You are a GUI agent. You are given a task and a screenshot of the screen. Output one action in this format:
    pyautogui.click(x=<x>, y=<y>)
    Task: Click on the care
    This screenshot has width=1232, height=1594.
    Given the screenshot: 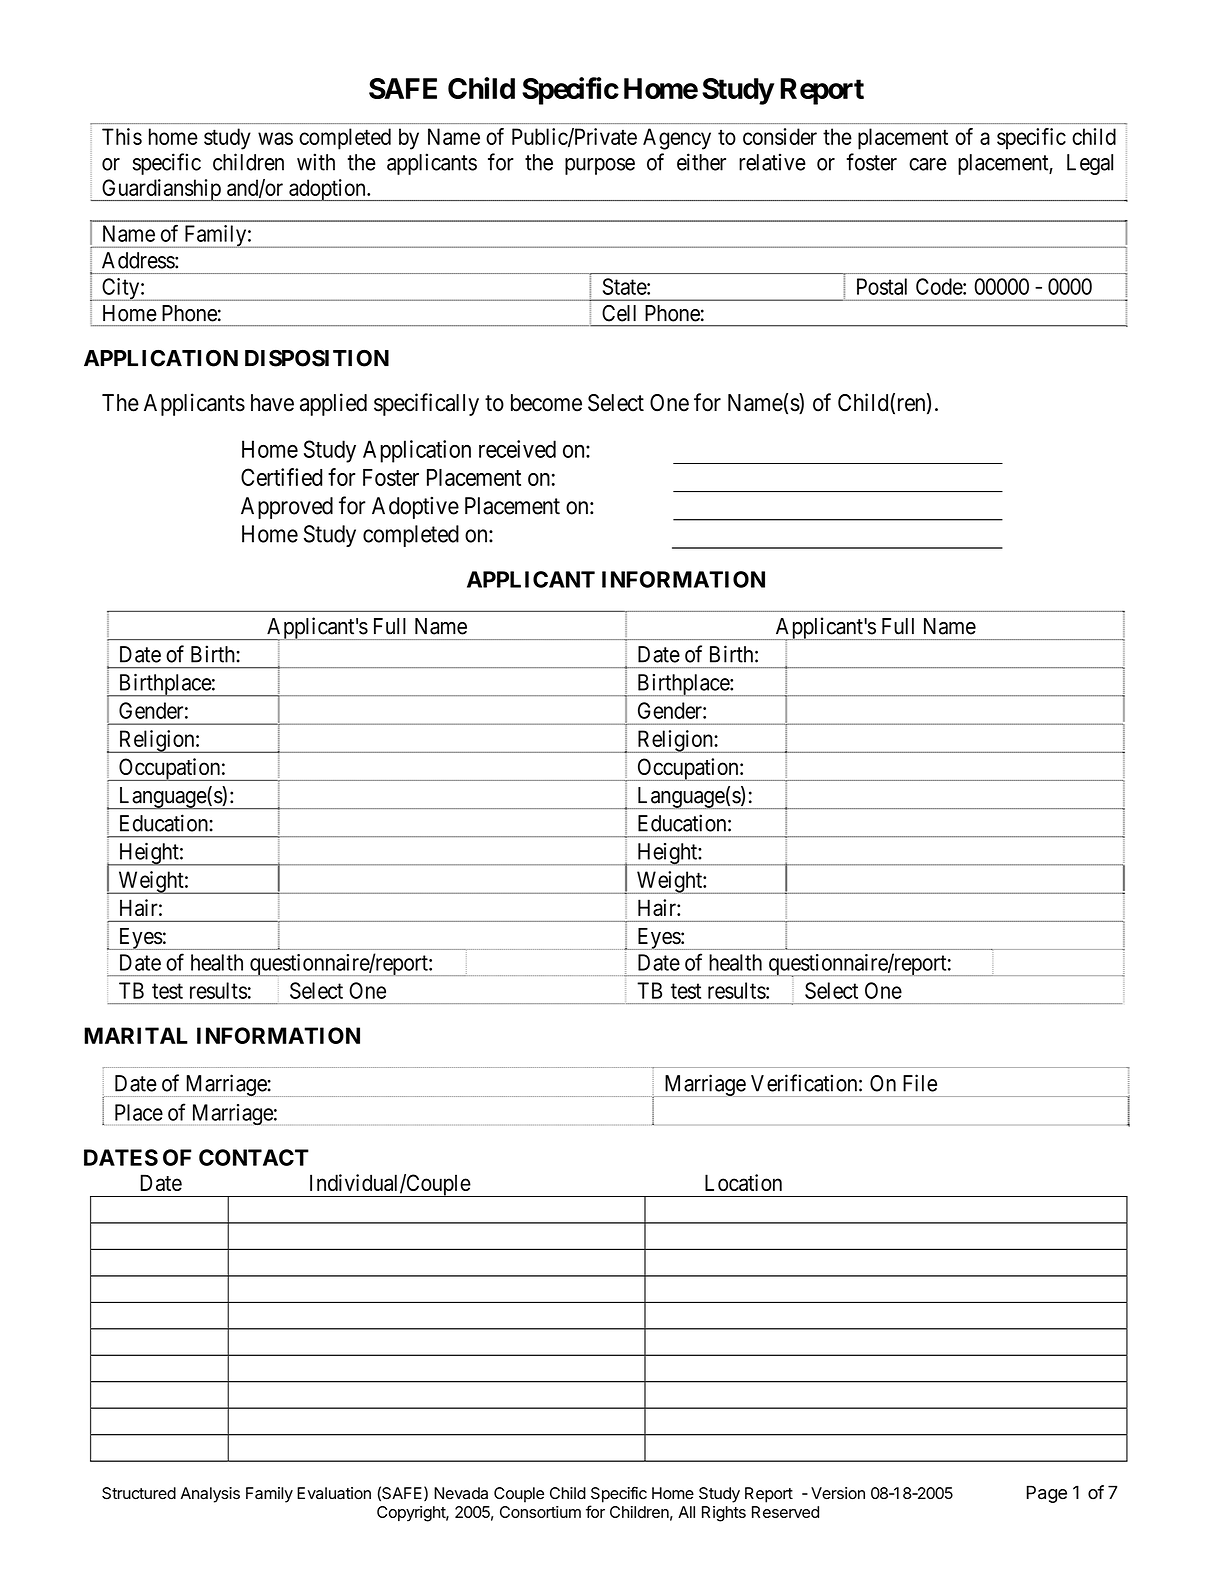 What is the action you would take?
    pyautogui.click(x=928, y=164)
